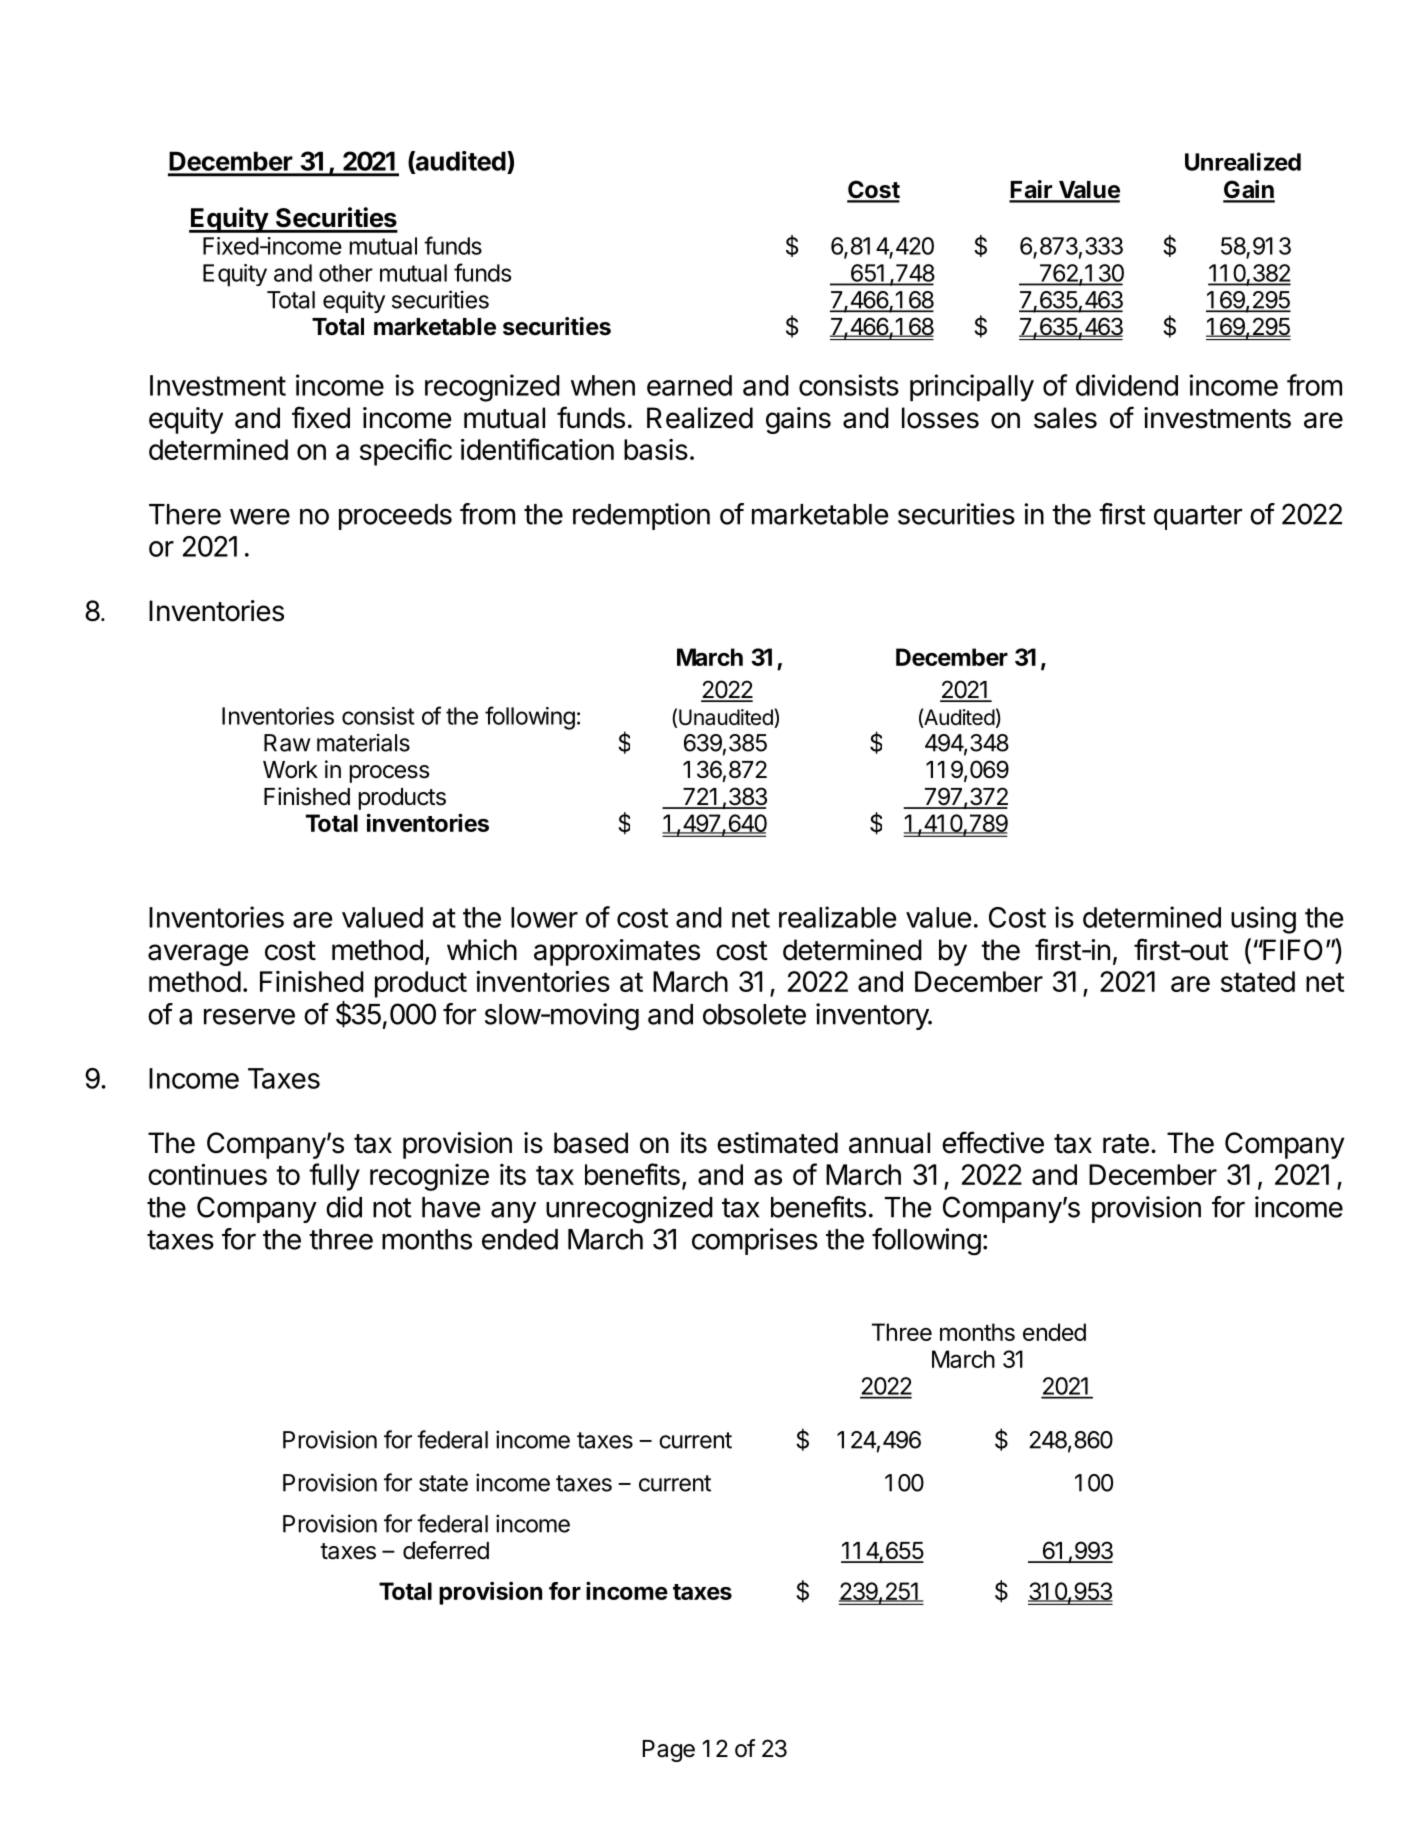 The image size is (1427, 1846). Describe the element at coordinates (249, 1016) in the document. I see `reserve` at that location.
